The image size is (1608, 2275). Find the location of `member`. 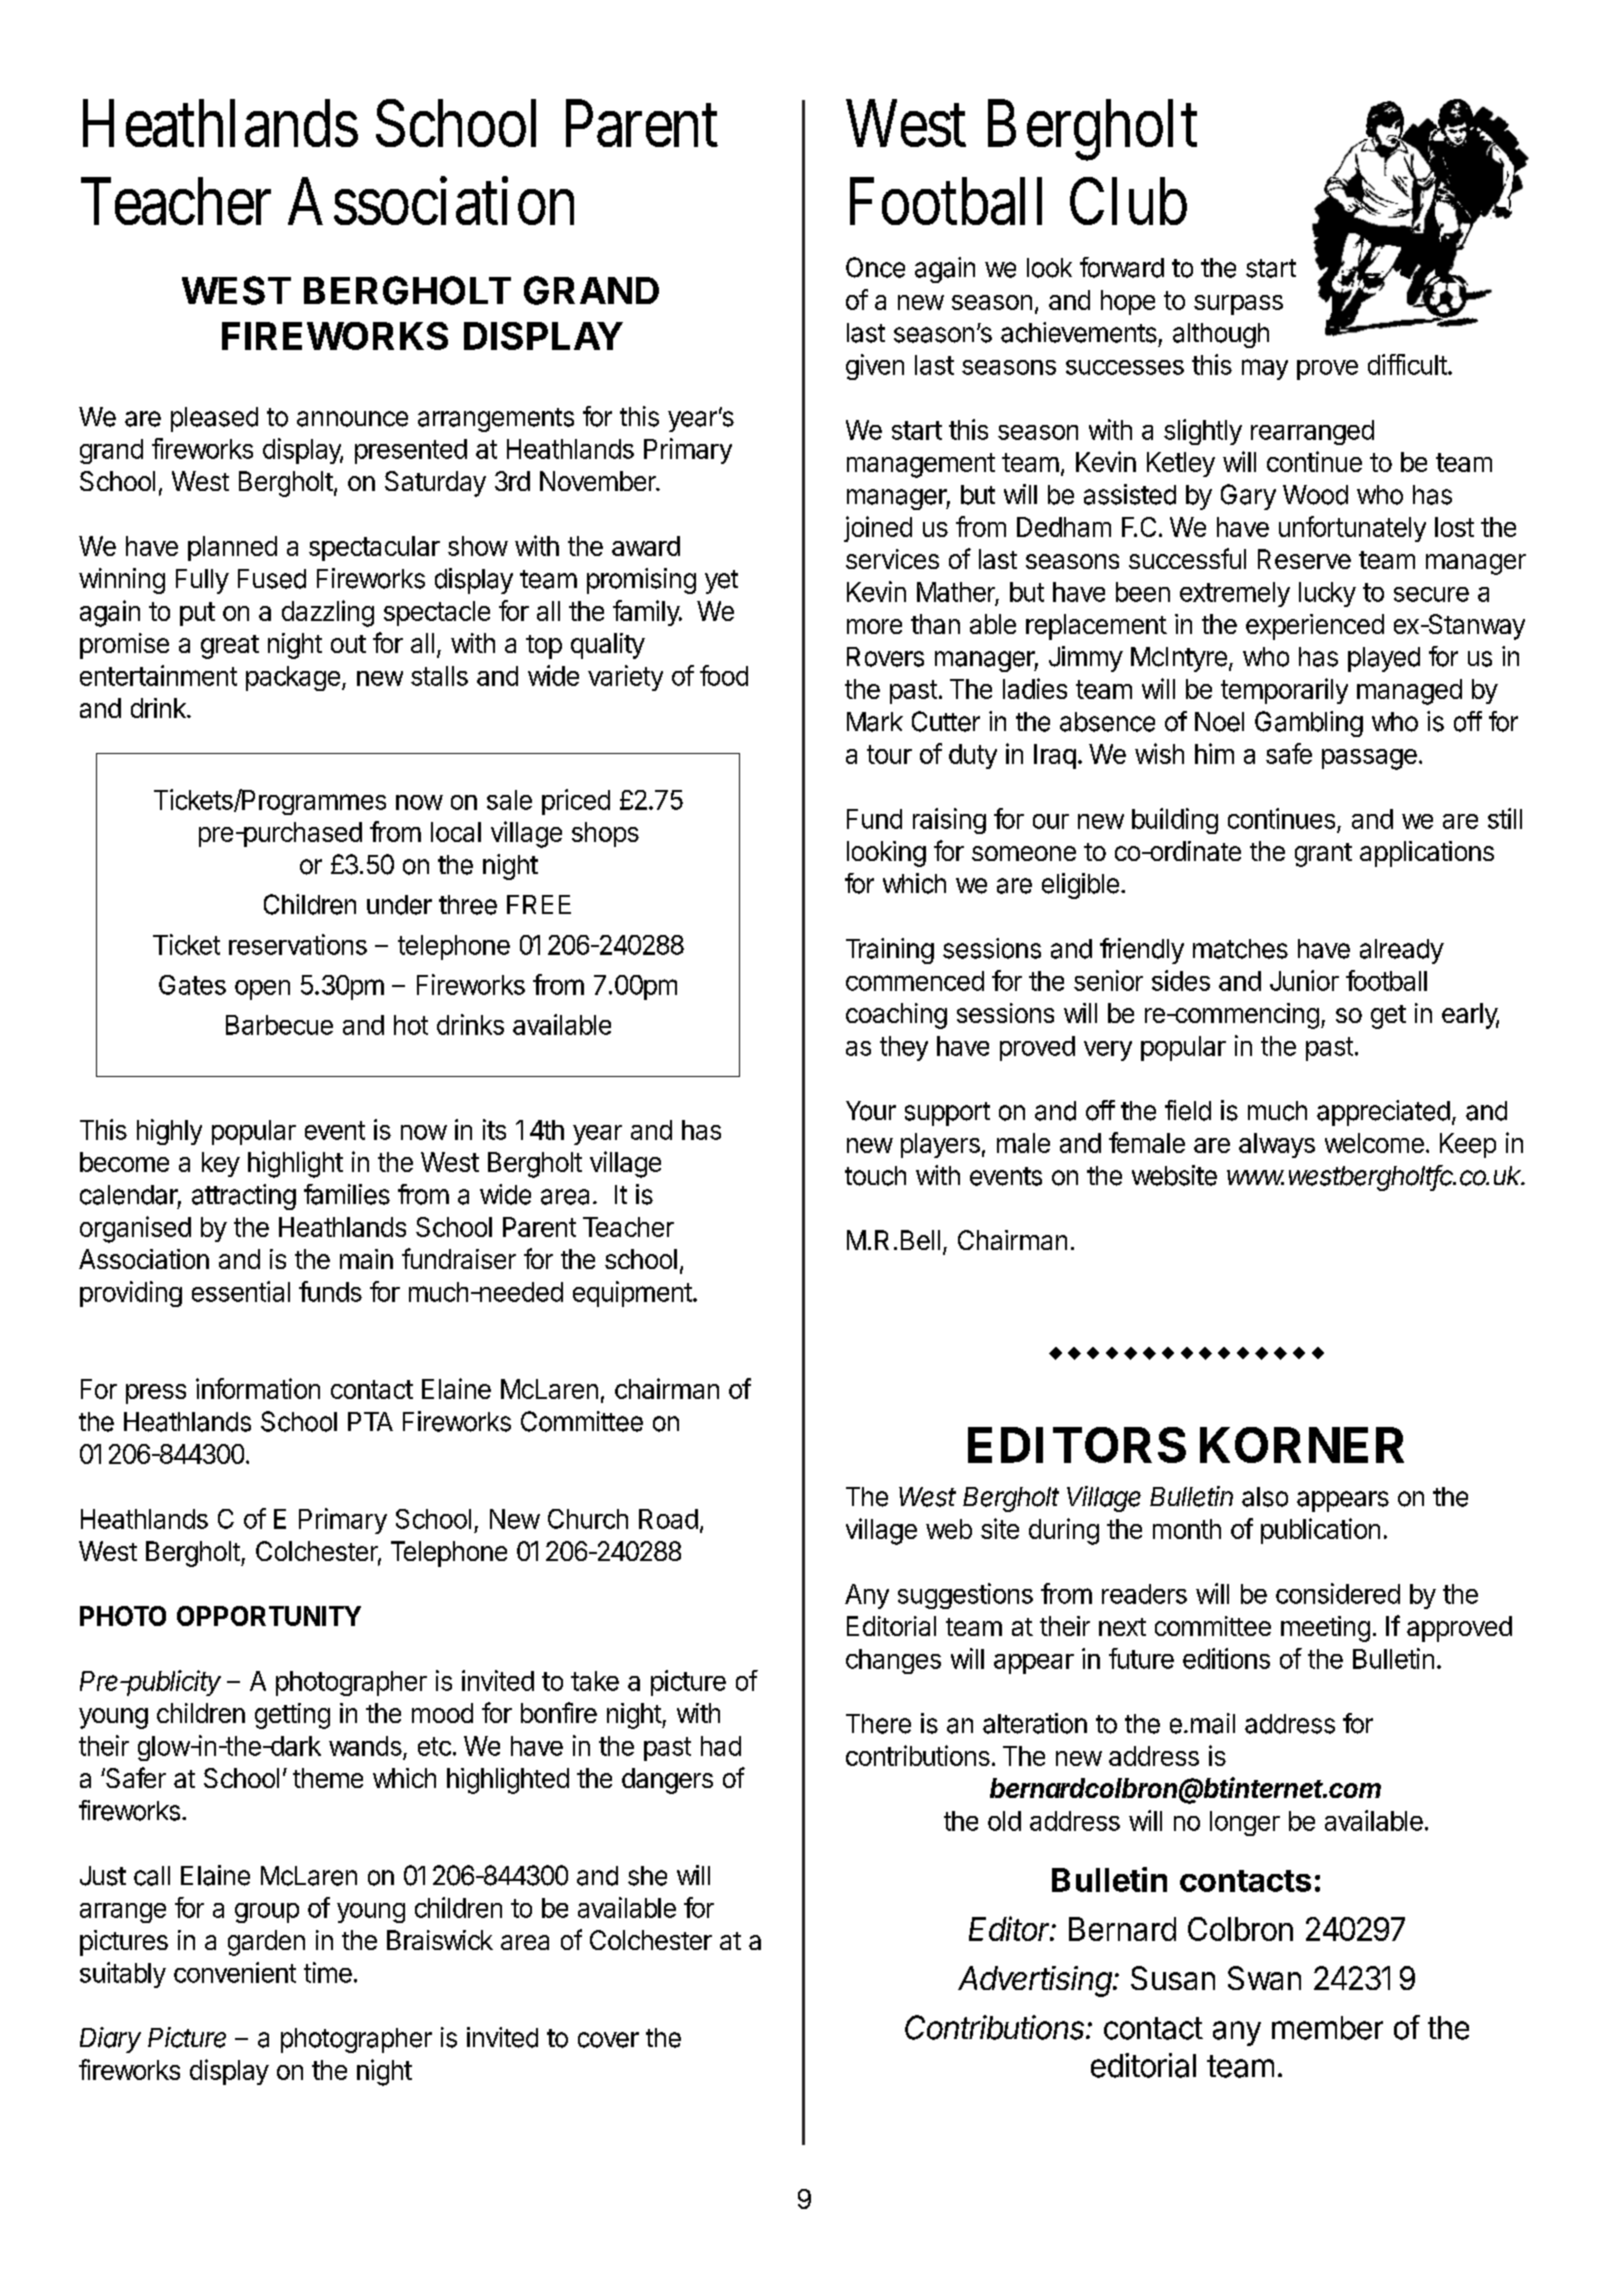

member is located at coordinates (1327, 2028).
